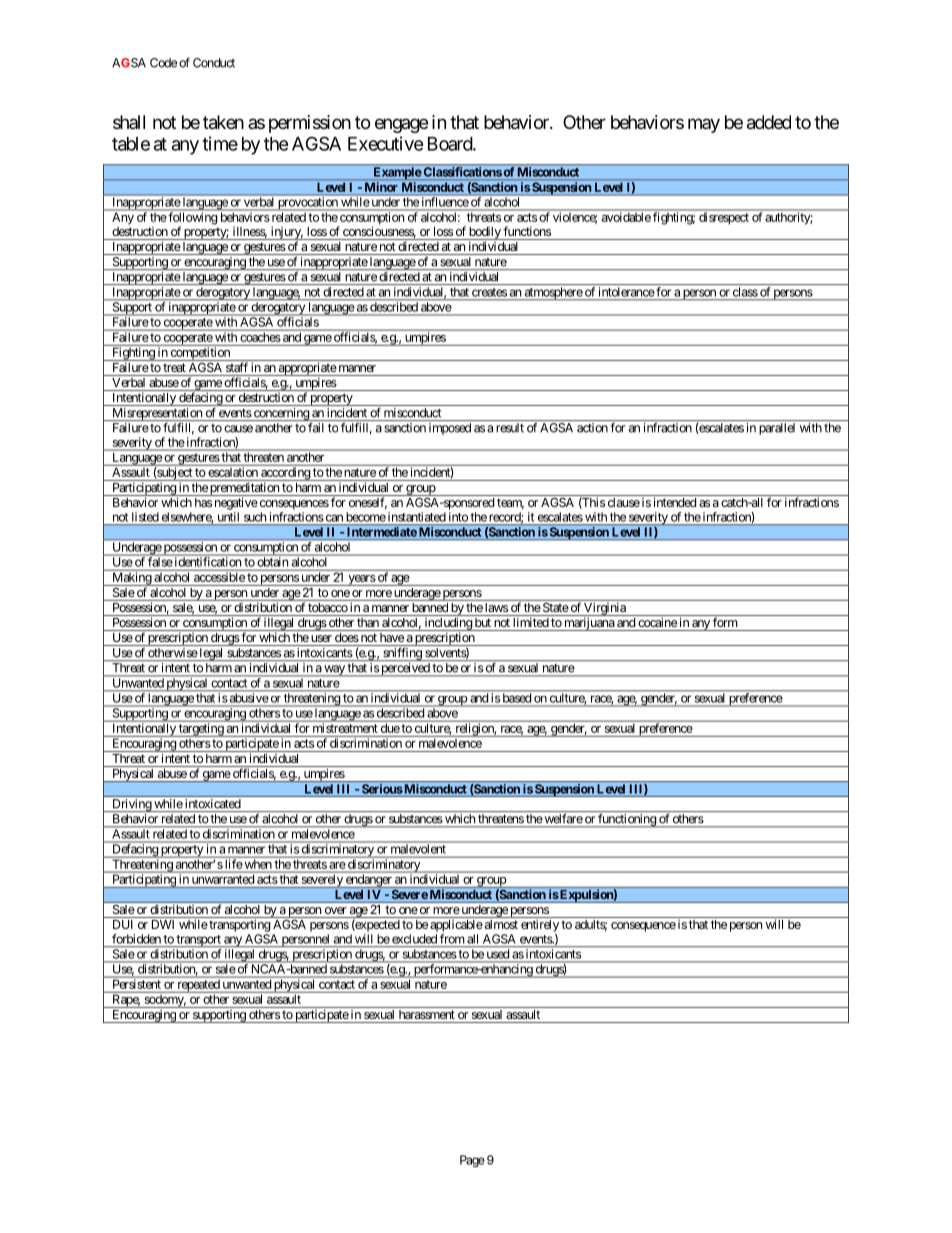 Image resolution: width=952 pixels, height=1233 pixels. I want to click on Page, so click(472, 1161).
